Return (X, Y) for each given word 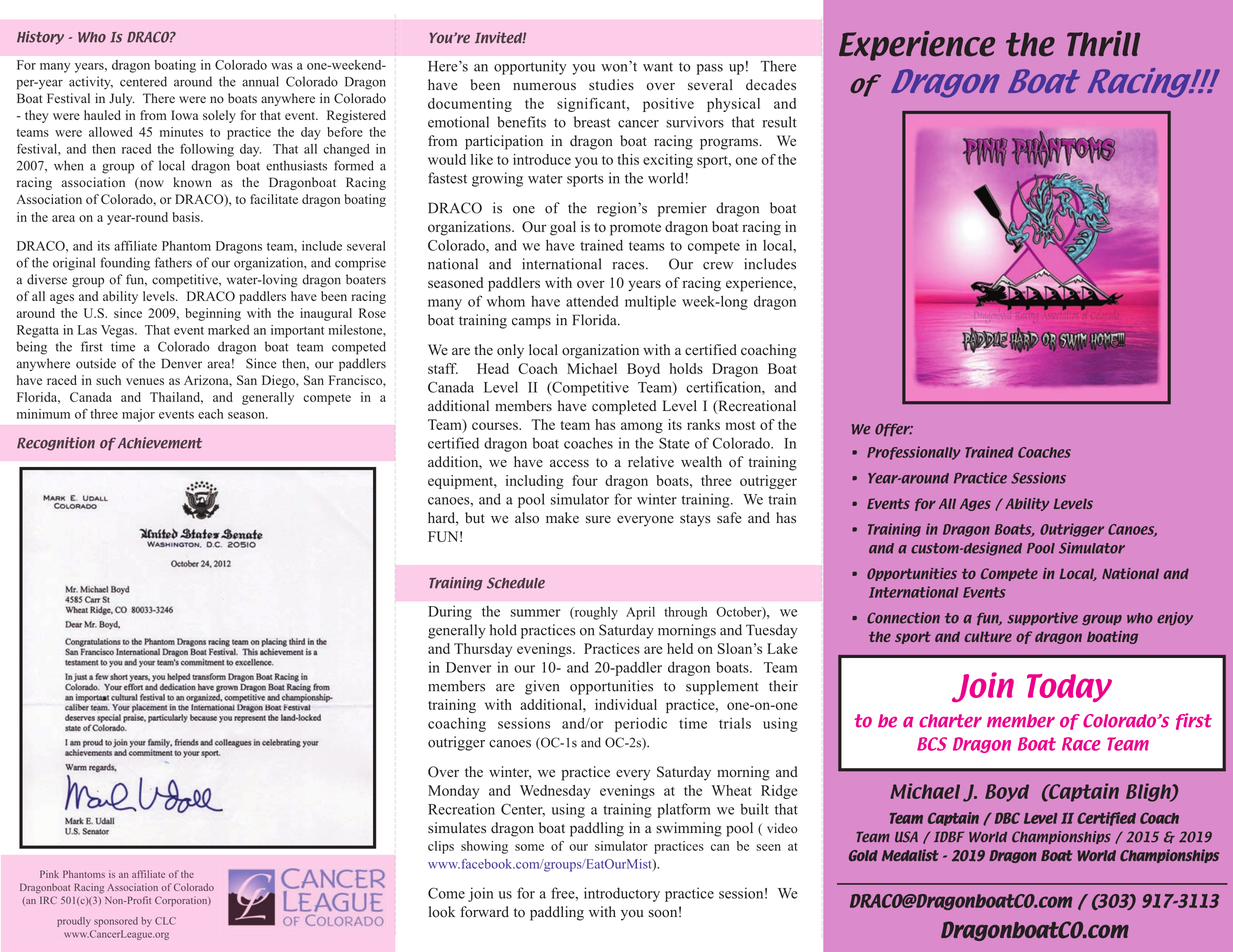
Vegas (118, 331)
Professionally (914, 453)
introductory (622, 894)
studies (611, 85)
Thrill (1103, 43)
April (640, 613)
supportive (1042, 619)
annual (260, 81)
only (510, 351)
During (450, 613)
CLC (165, 921)
